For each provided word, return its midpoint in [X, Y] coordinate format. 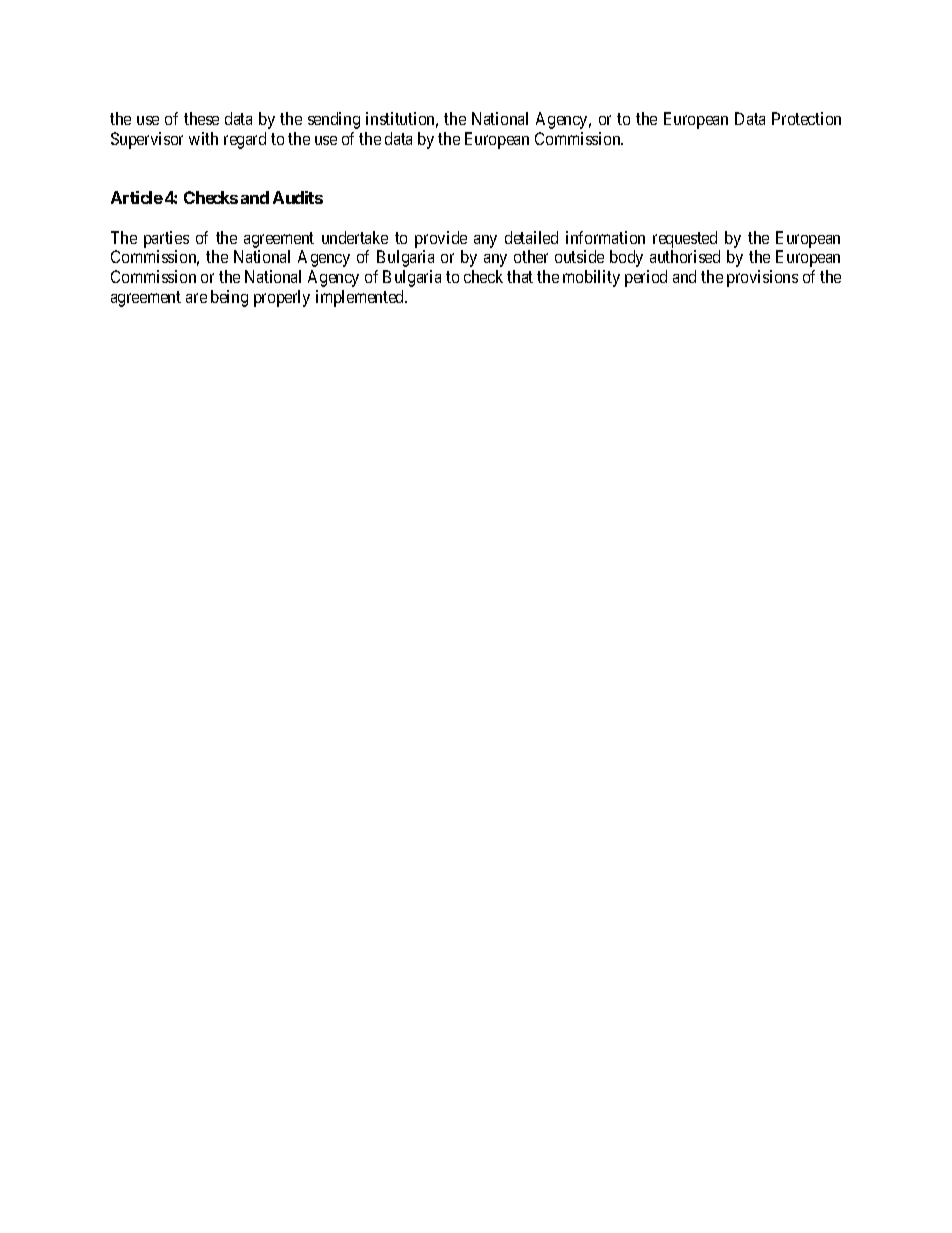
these [201, 118]
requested [685, 239]
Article [137, 197]
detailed [531, 237]
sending [334, 120]
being [229, 298]
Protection [806, 118]
